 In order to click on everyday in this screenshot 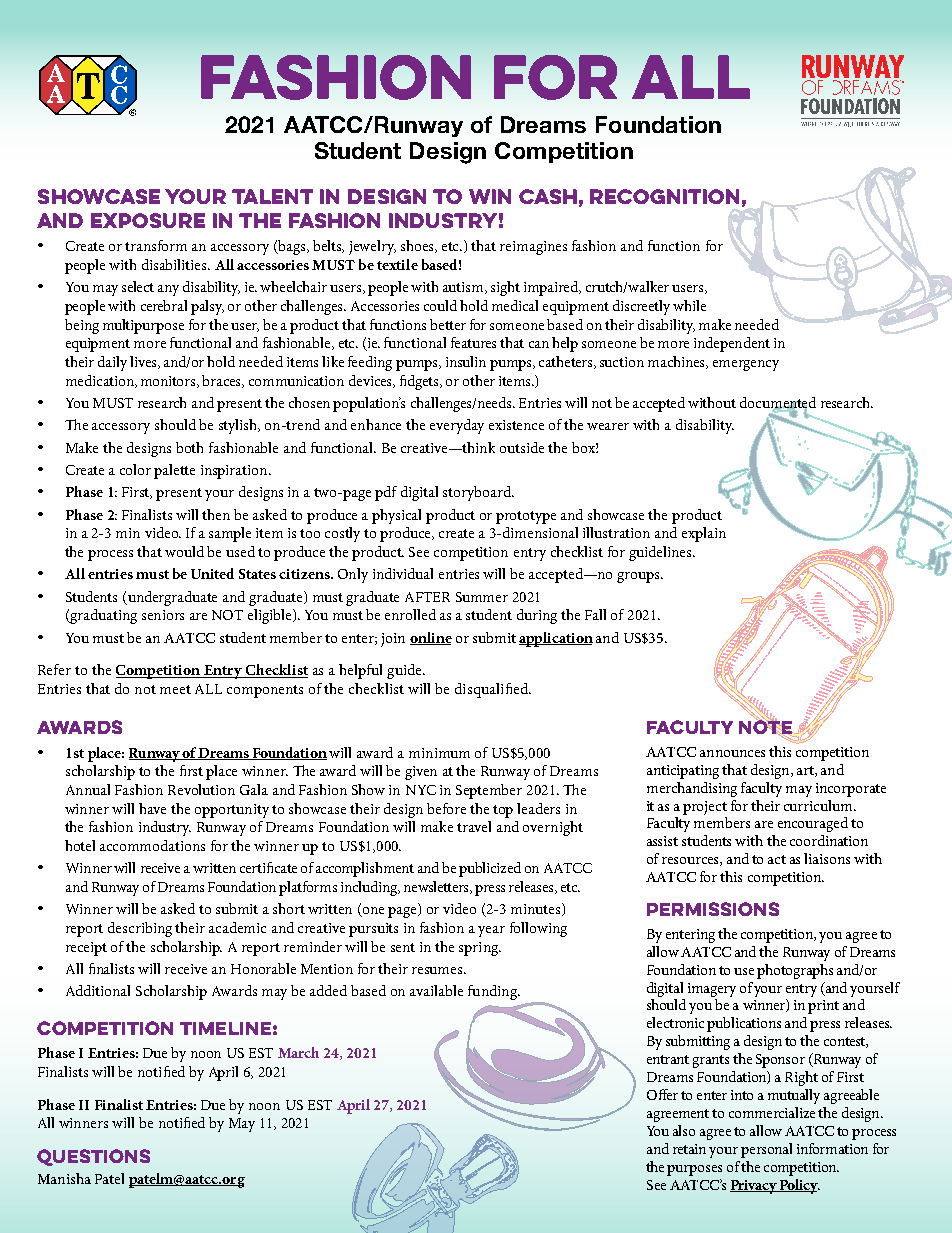, I will do `click(457, 426)`.
